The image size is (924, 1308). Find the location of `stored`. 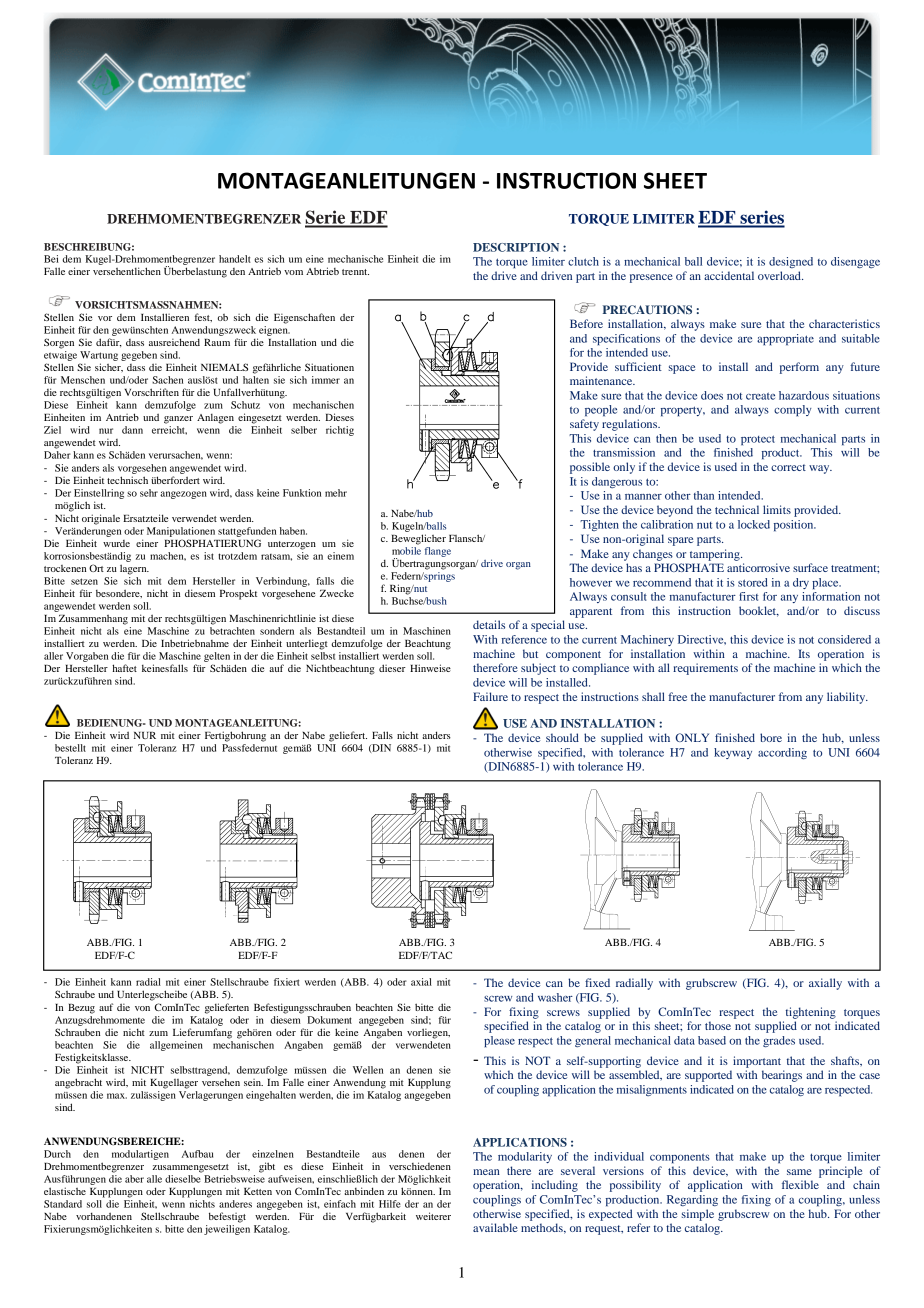

stored is located at coordinates (753, 582).
